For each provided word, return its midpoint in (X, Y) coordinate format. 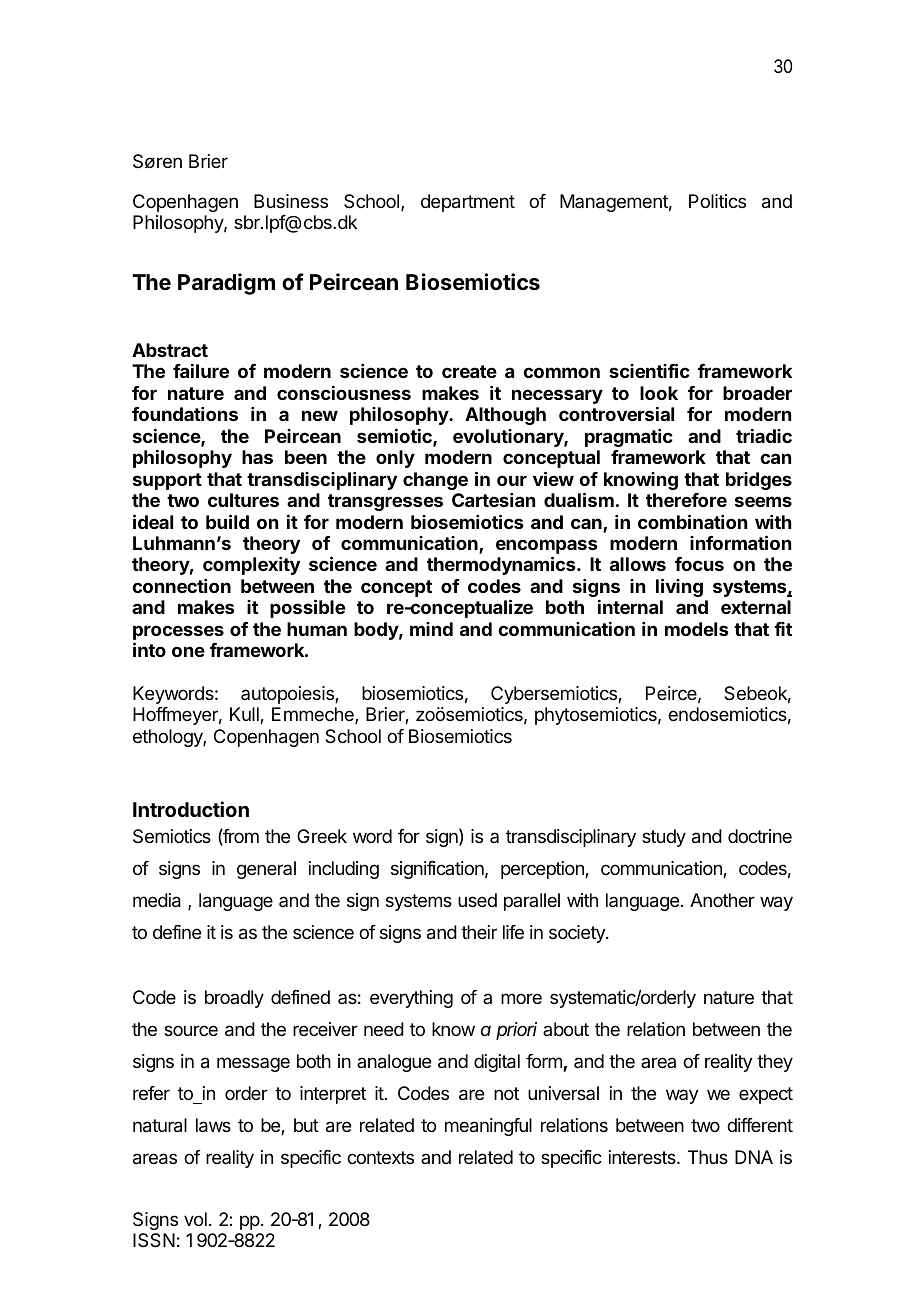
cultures (243, 500)
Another (722, 900)
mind (431, 629)
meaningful (488, 1127)
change (435, 481)
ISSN (154, 1240)
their (479, 932)
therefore (686, 500)
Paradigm (226, 284)
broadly (234, 999)
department (468, 203)
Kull (245, 715)
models (697, 629)
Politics (717, 201)
